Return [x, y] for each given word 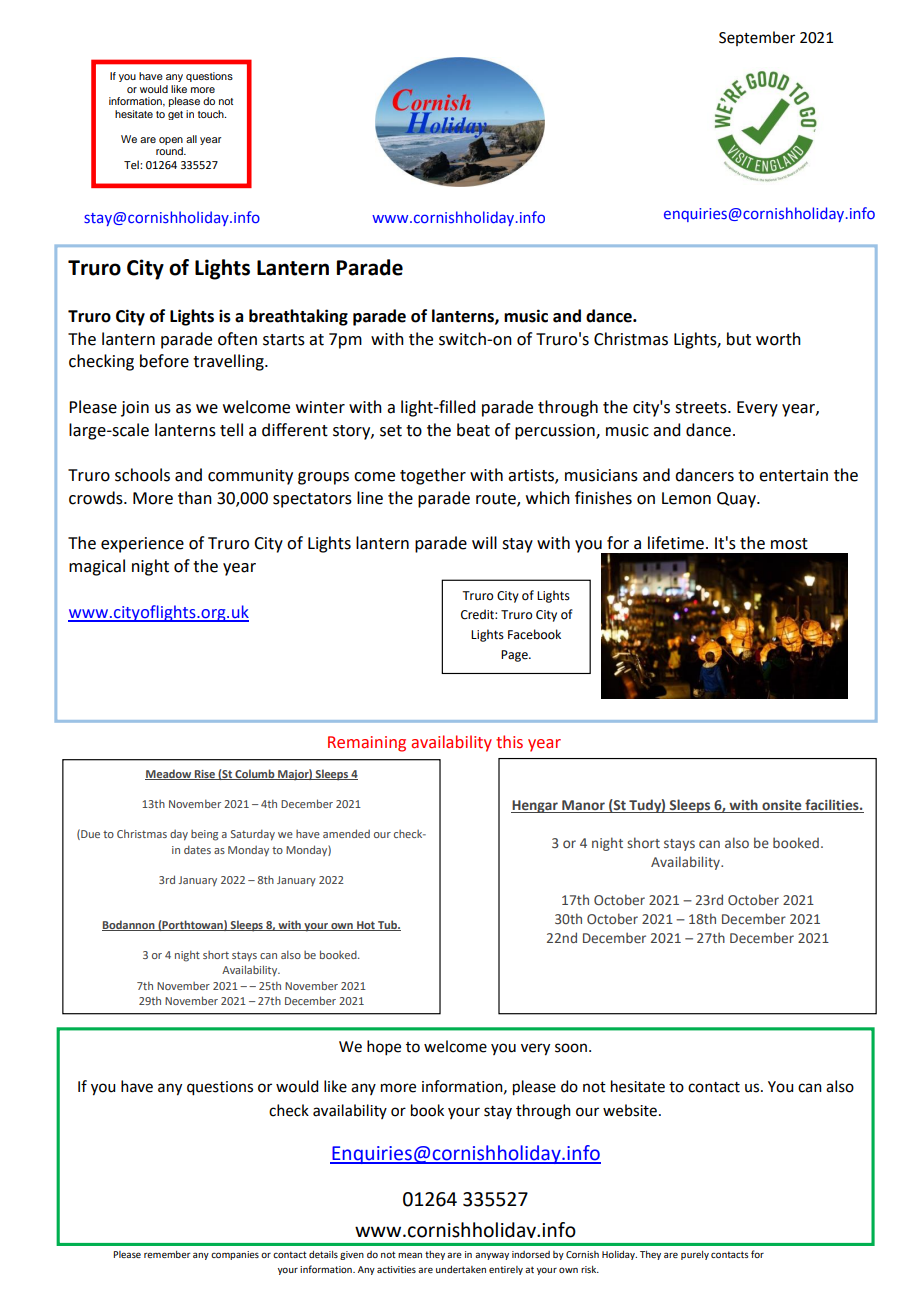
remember [167, 1254]
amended [346, 833]
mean [410, 1255]
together [433, 476]
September [757, 38]
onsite [782, 806]
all [191, 139]
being [204, 835]
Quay [737, 500]
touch [212, 114]
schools [142, 475]
